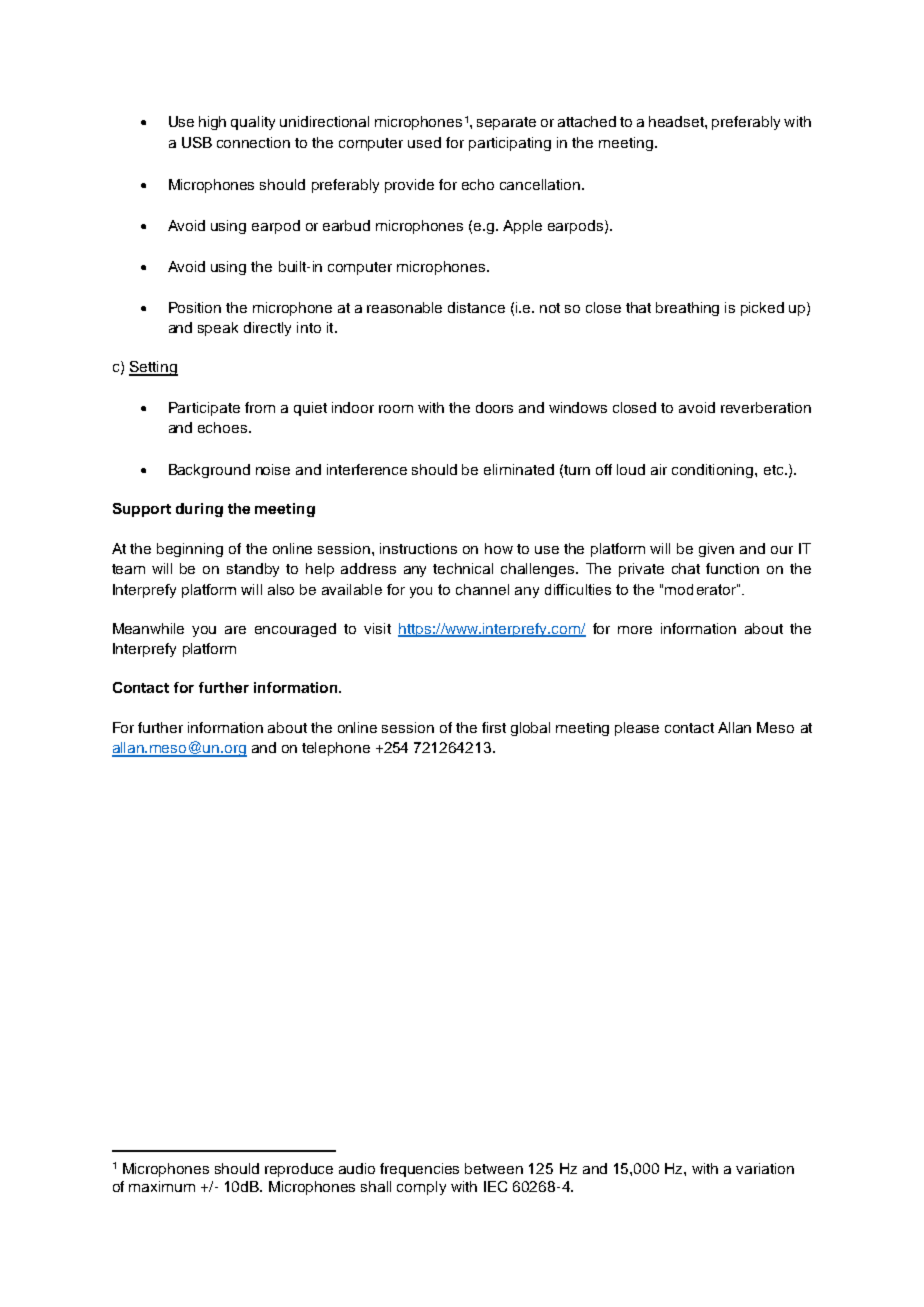  I want to click on speak, so click(218, 329).
